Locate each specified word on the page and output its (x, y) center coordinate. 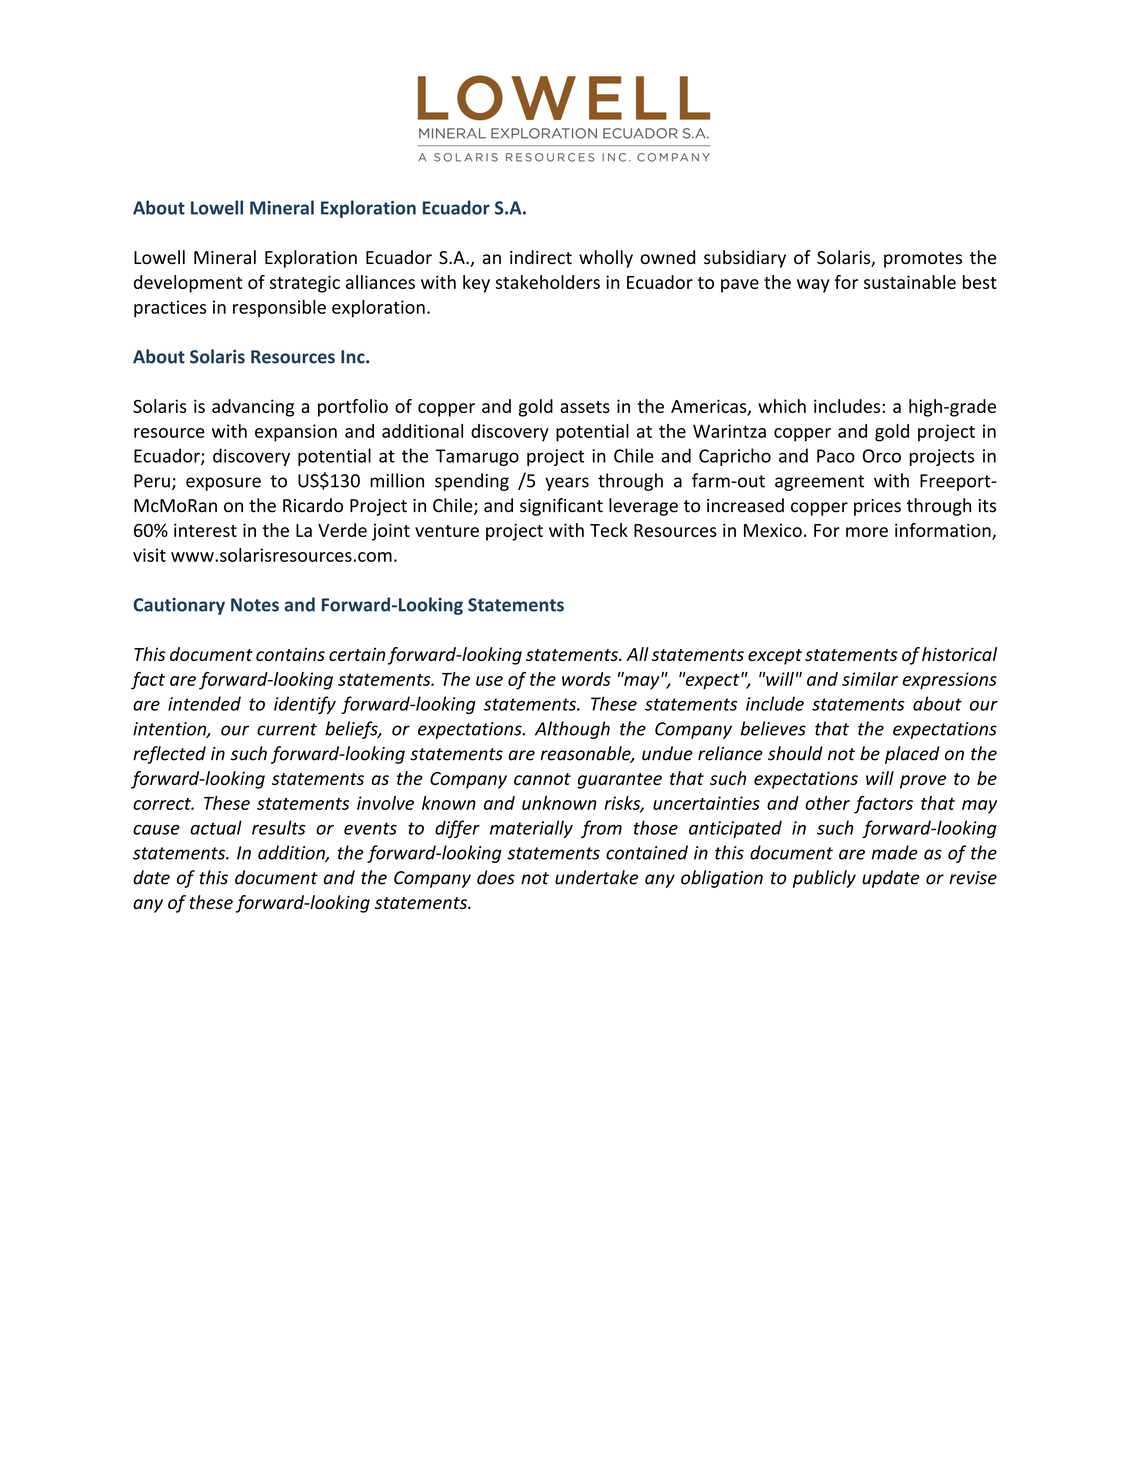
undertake (596, 877)
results (278, 827)
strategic (305, 284)
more (867, 532)
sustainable (910, 282)
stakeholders (547, 282)
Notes (255, 605)
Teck (609, 530)
